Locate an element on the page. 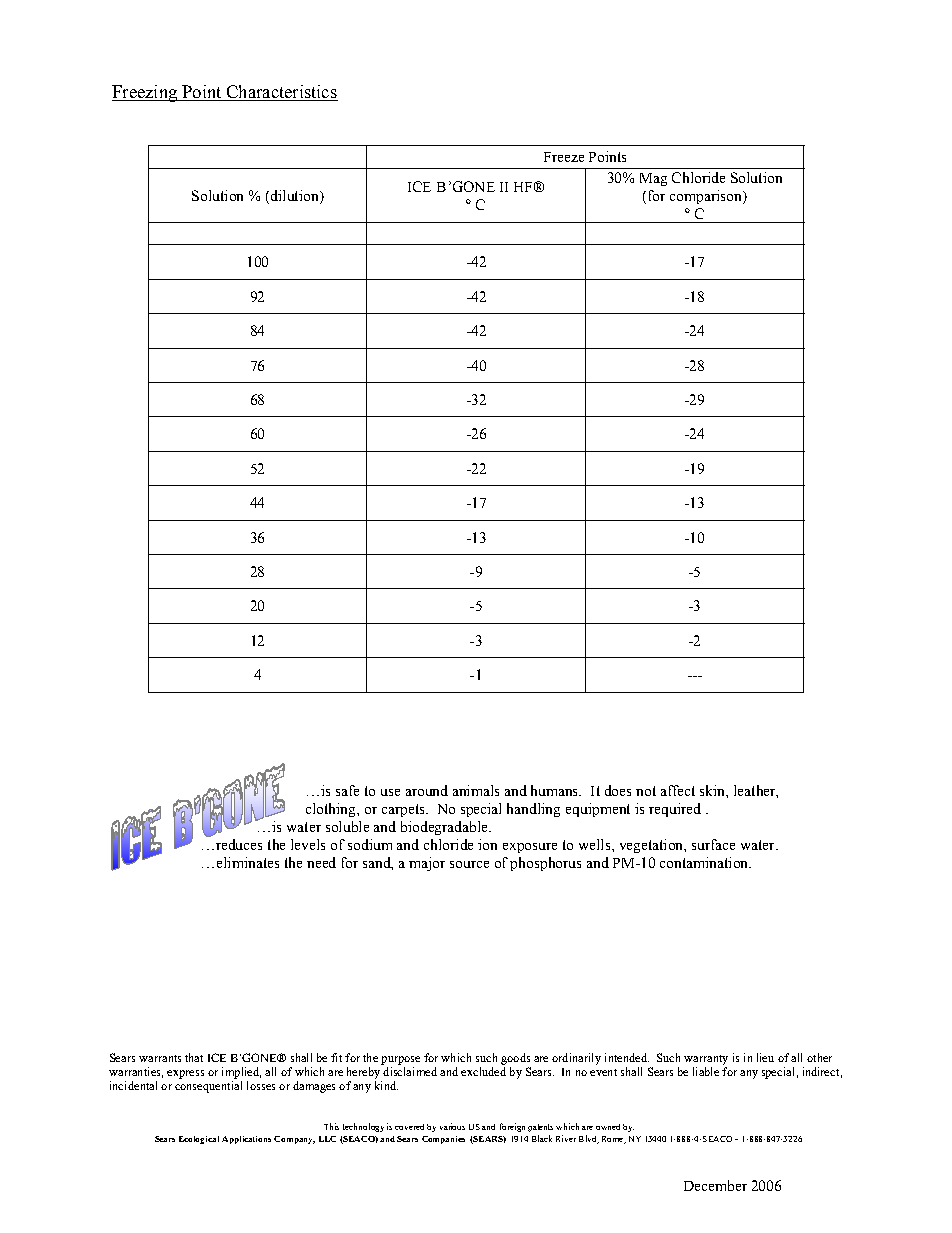 This image has height=1233, width=952. Freeze is located at coordinates (564, 157).
